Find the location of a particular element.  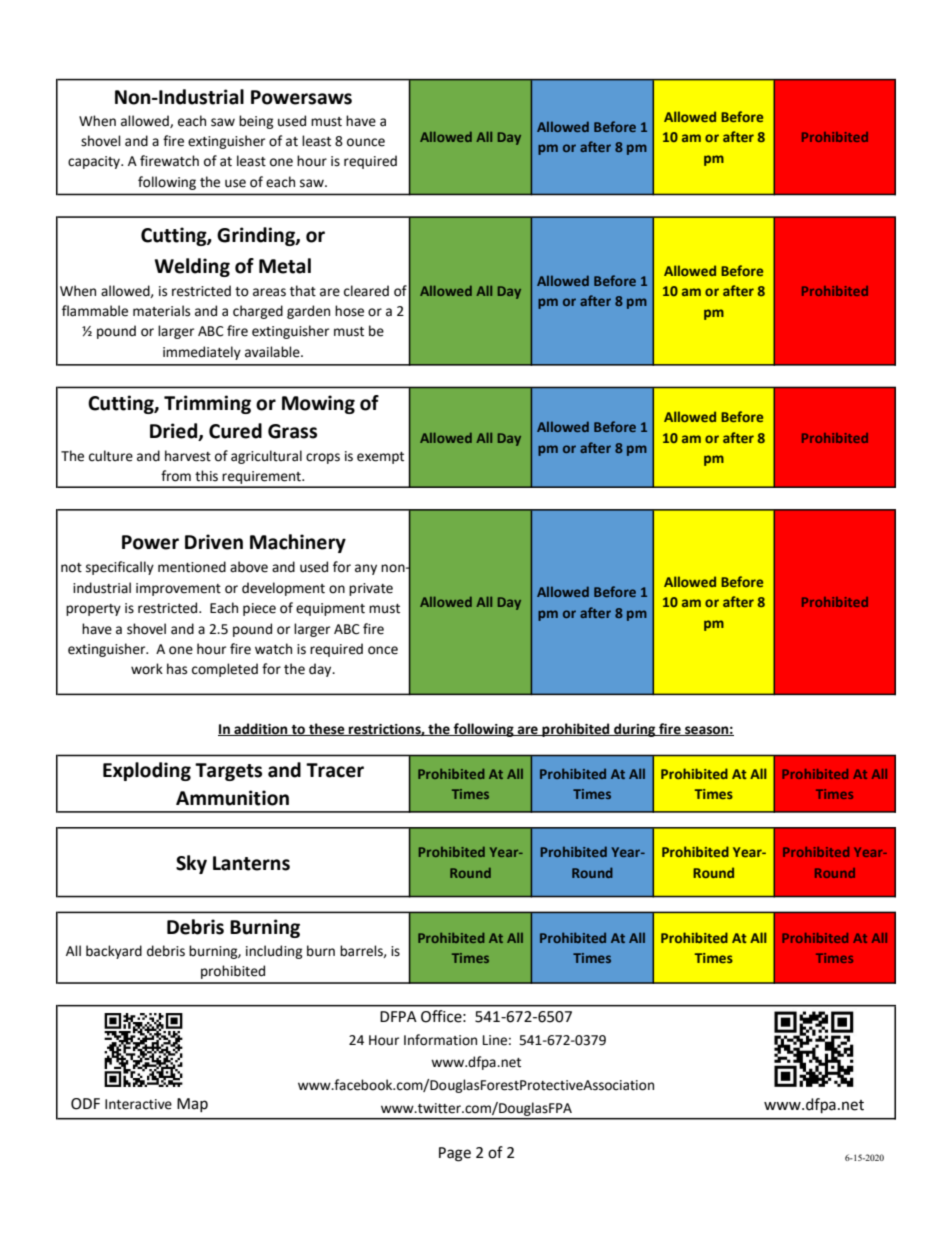

during is located at coordinates (635, 730).
